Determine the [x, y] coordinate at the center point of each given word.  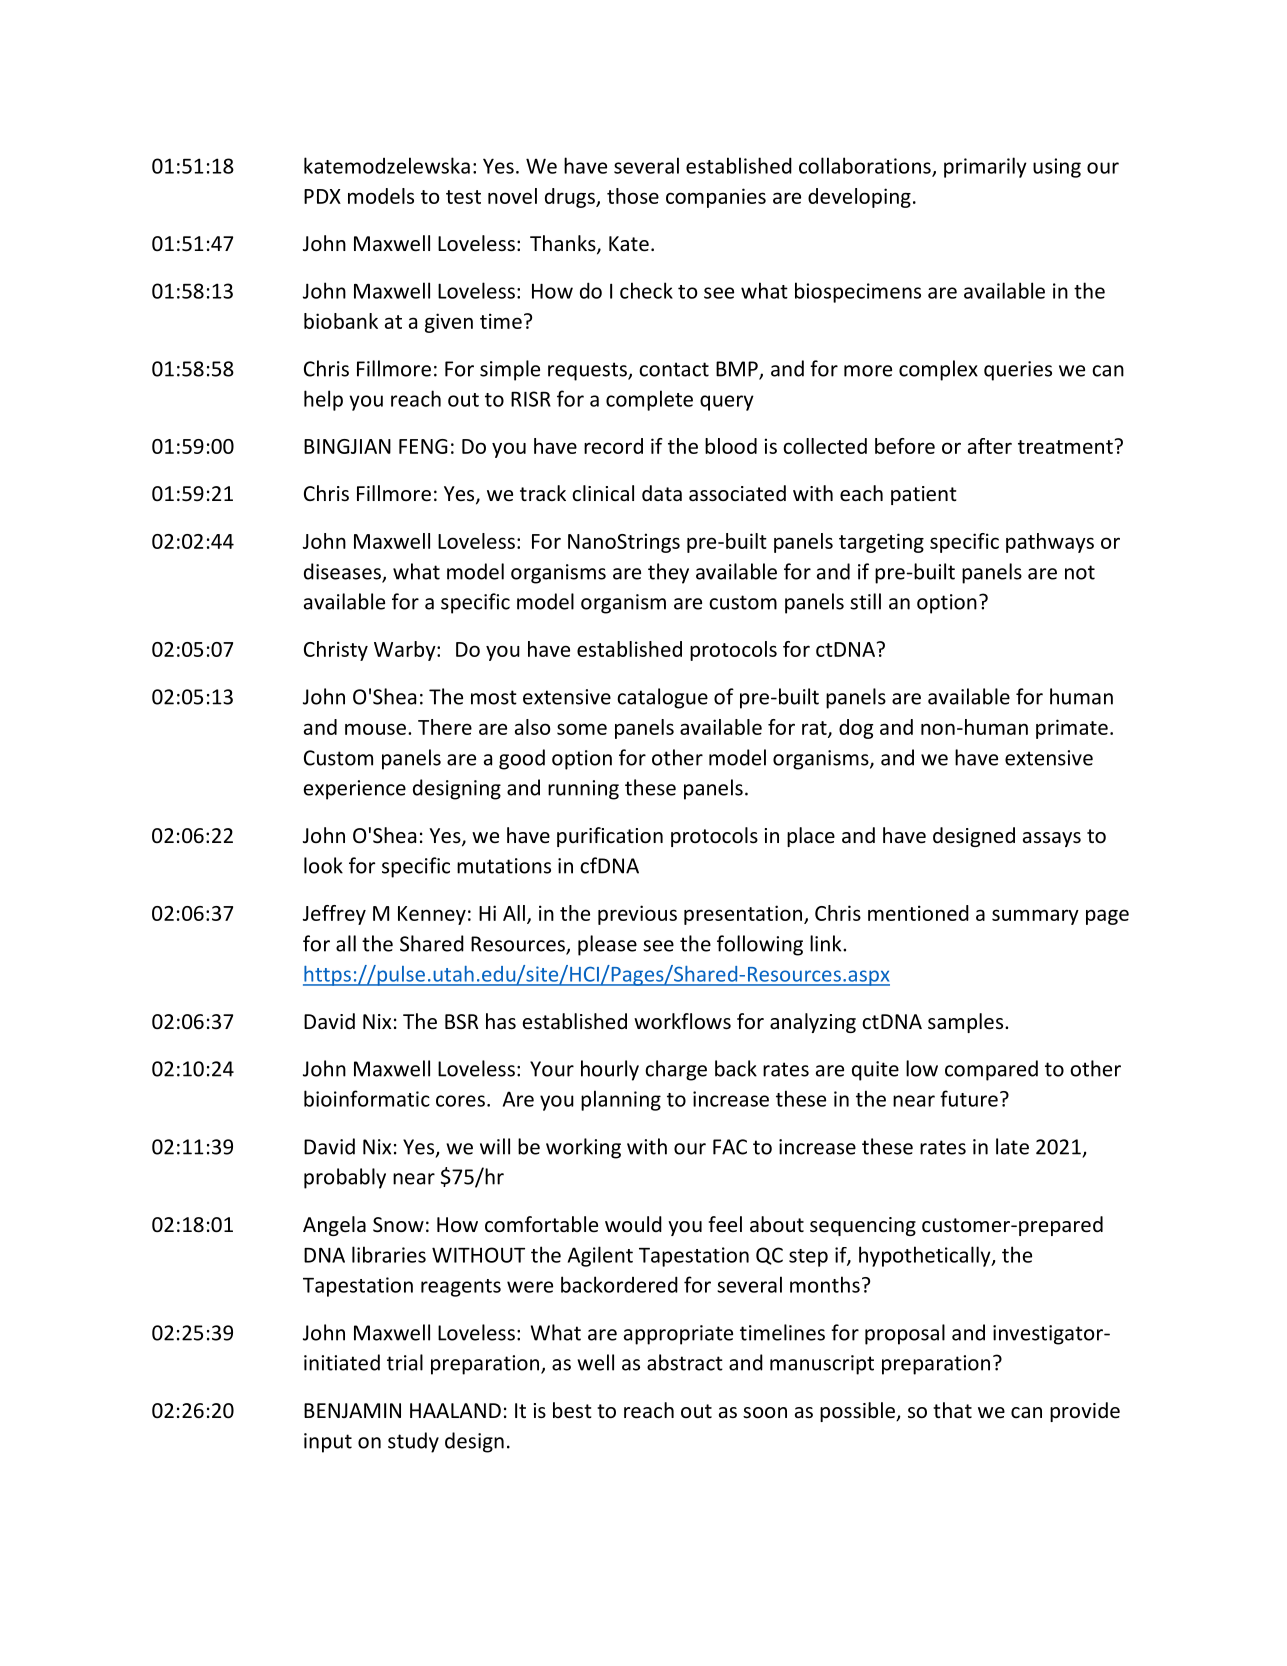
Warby [406, 651]
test [463, 197]
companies [716, 198]
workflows [682, 1021]
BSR [461, 1021]
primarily [985, 167]
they [668, 573]
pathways [1050, 543]
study [413, 1442]
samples [967, 1023]
